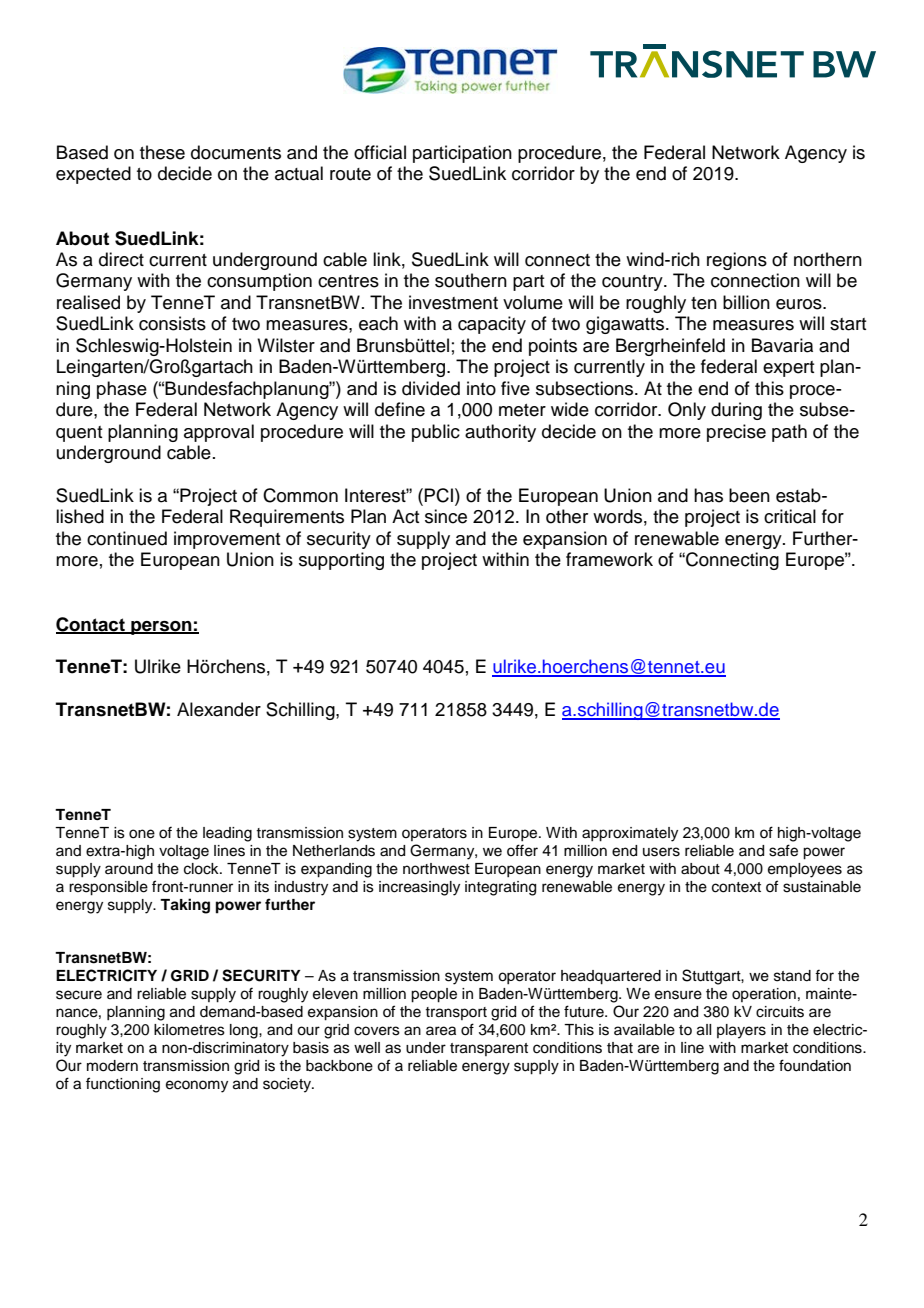  I want to click on kilometres, so click(189, 1030).
